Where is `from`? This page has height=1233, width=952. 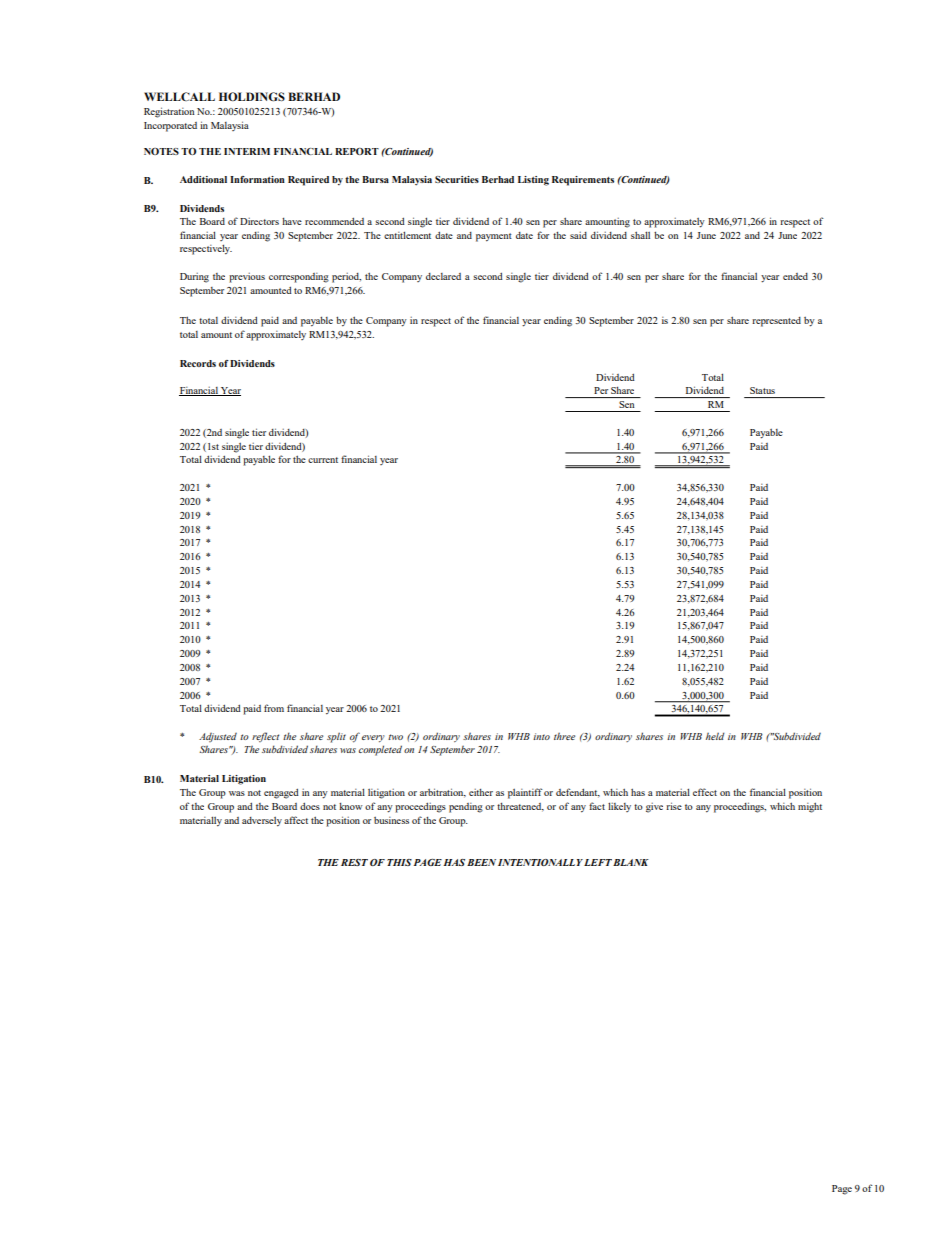
from is located at coordinates (274, 708).
